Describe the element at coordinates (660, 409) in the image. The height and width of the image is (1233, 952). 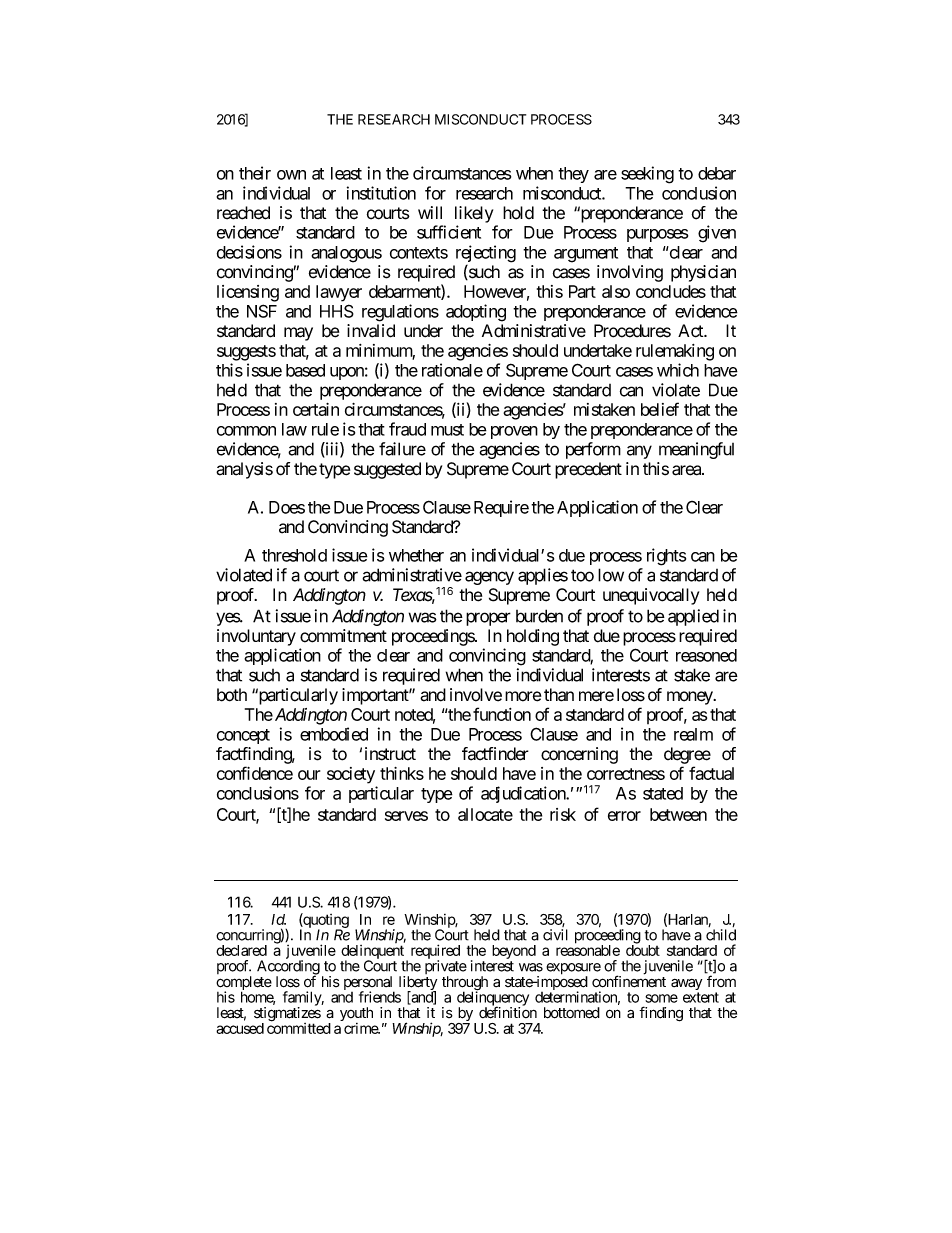
I see `belief` at that location.
